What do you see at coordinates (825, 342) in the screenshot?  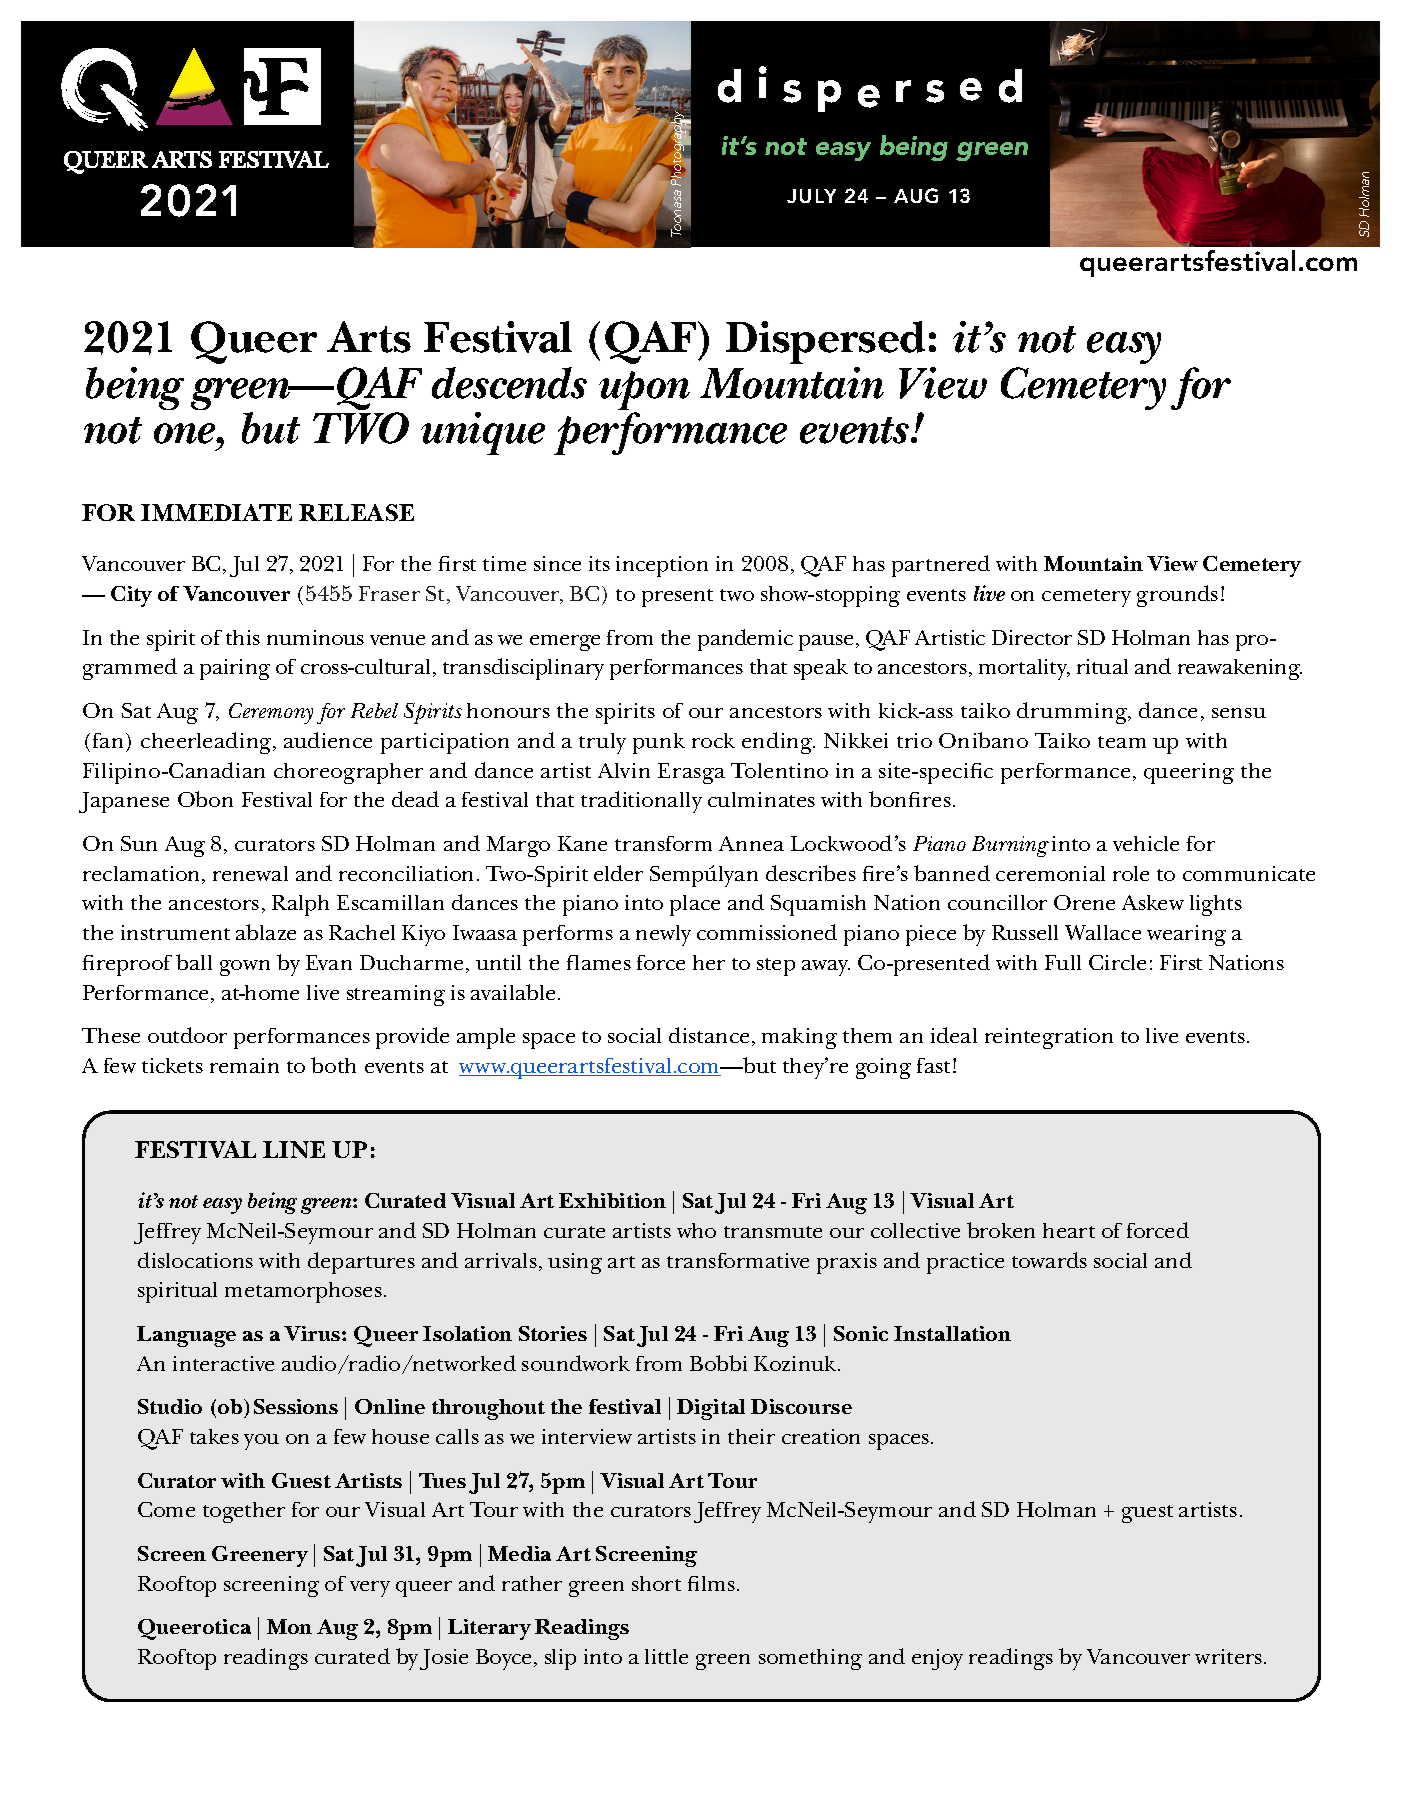 I see `Dispersed` at bounding box center [825, 342].
